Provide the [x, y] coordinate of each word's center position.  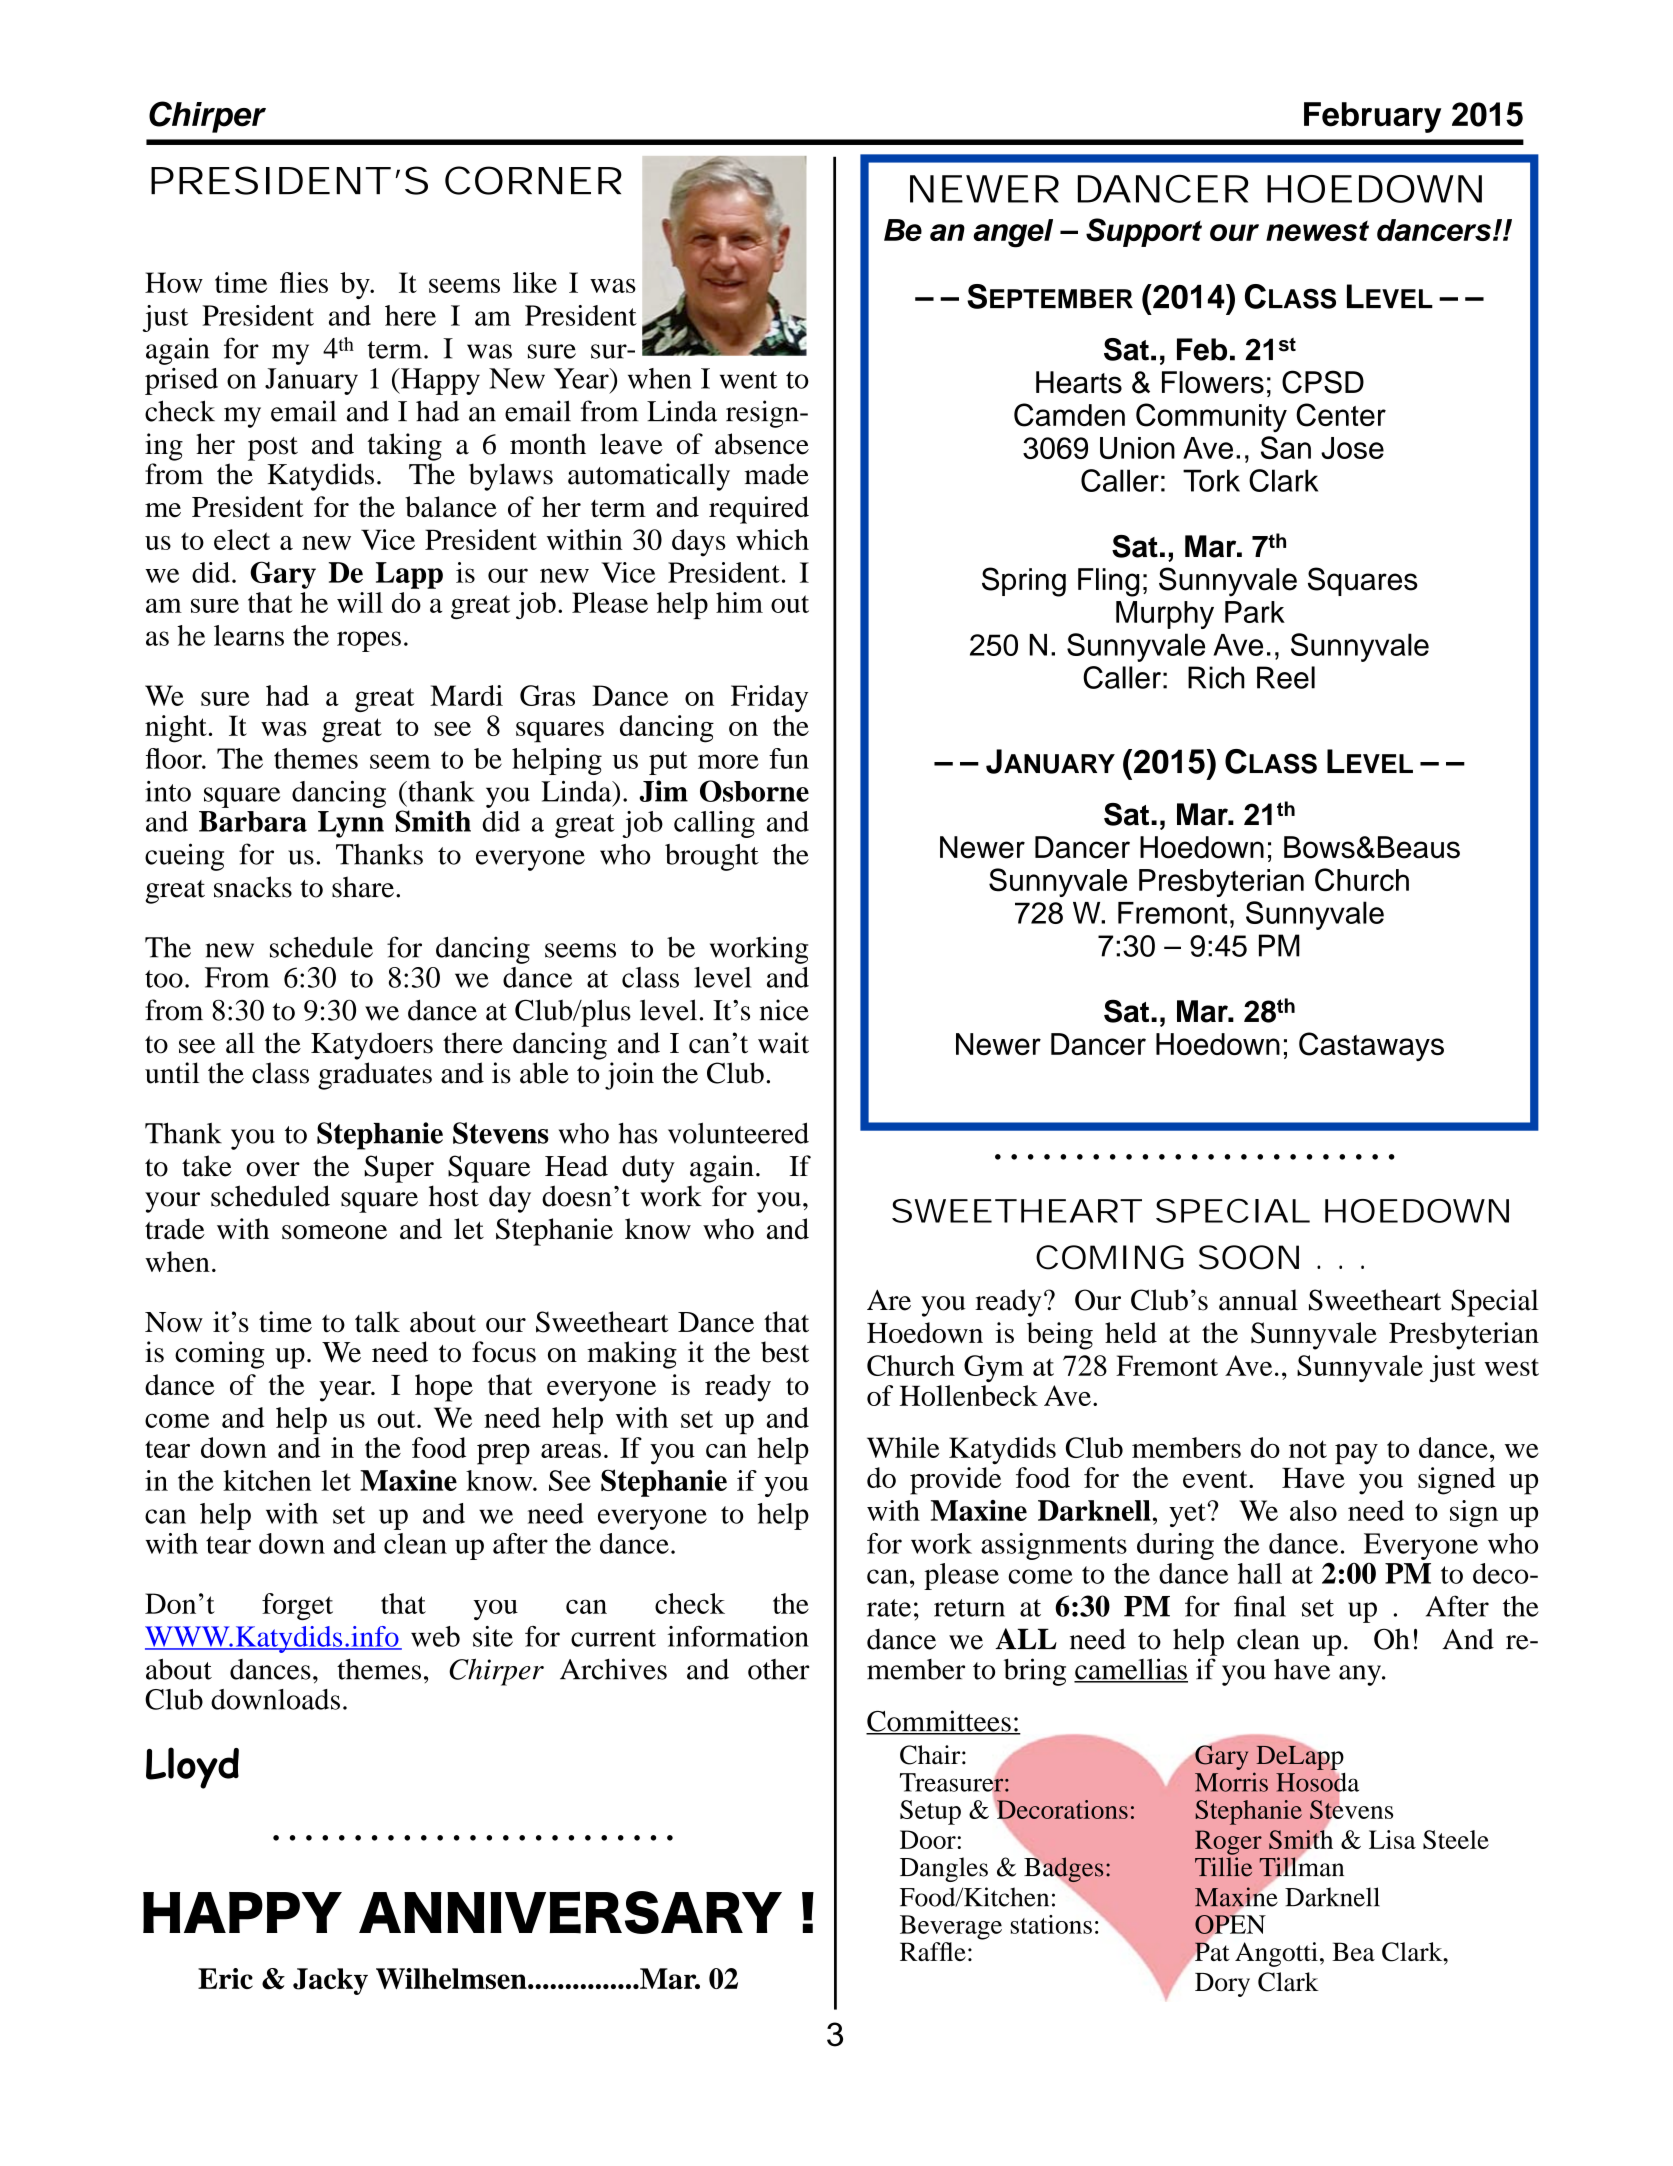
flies [304, 282]
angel [1013, 233]
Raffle [933, 1951]
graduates [375, 1076]
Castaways [1371, 1046]
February [1372, 117]
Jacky [330, 1981]
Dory [1222, 1985]
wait [783, 1043]
